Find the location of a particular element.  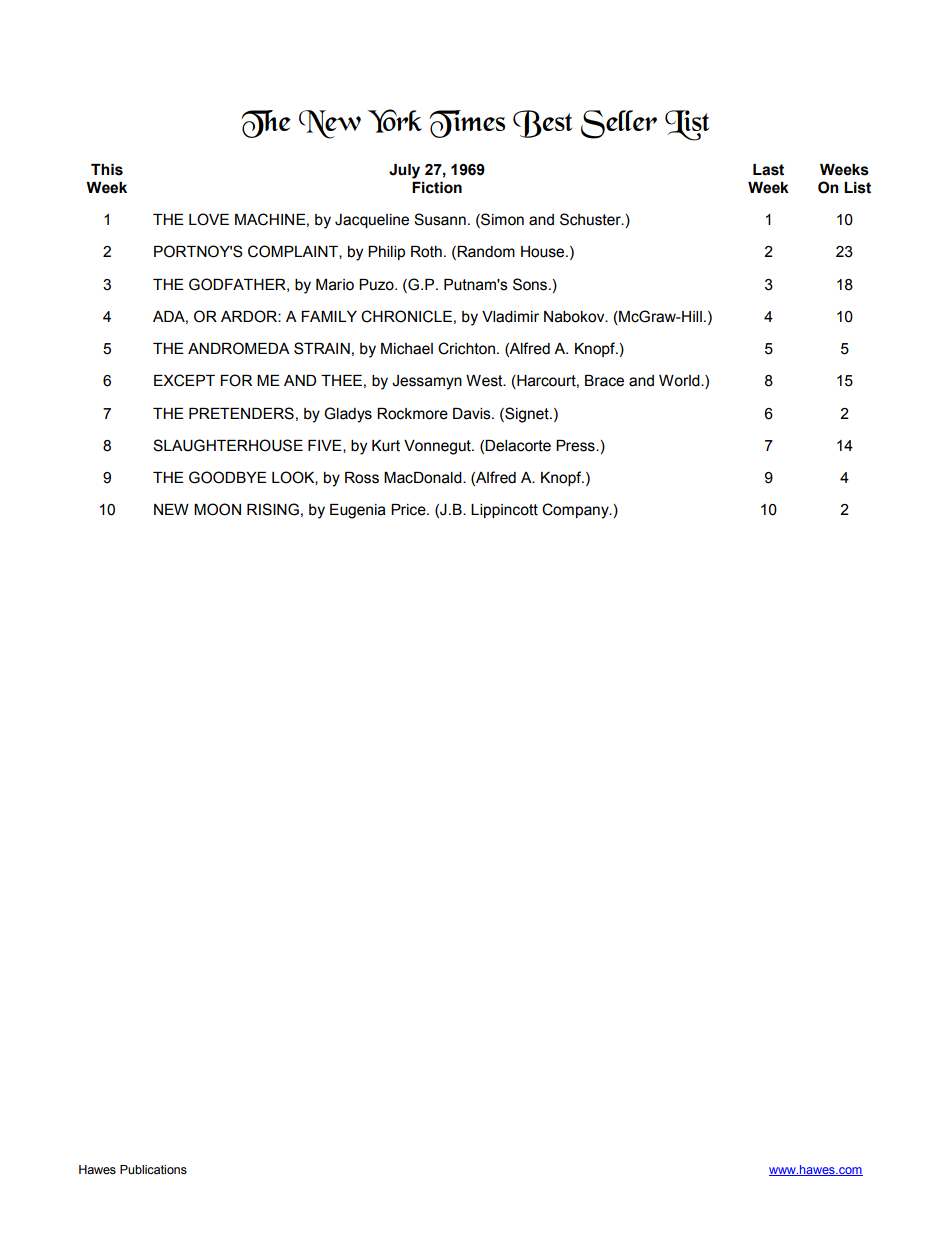

PRETENDERS is located at coordinates (241, 413).
